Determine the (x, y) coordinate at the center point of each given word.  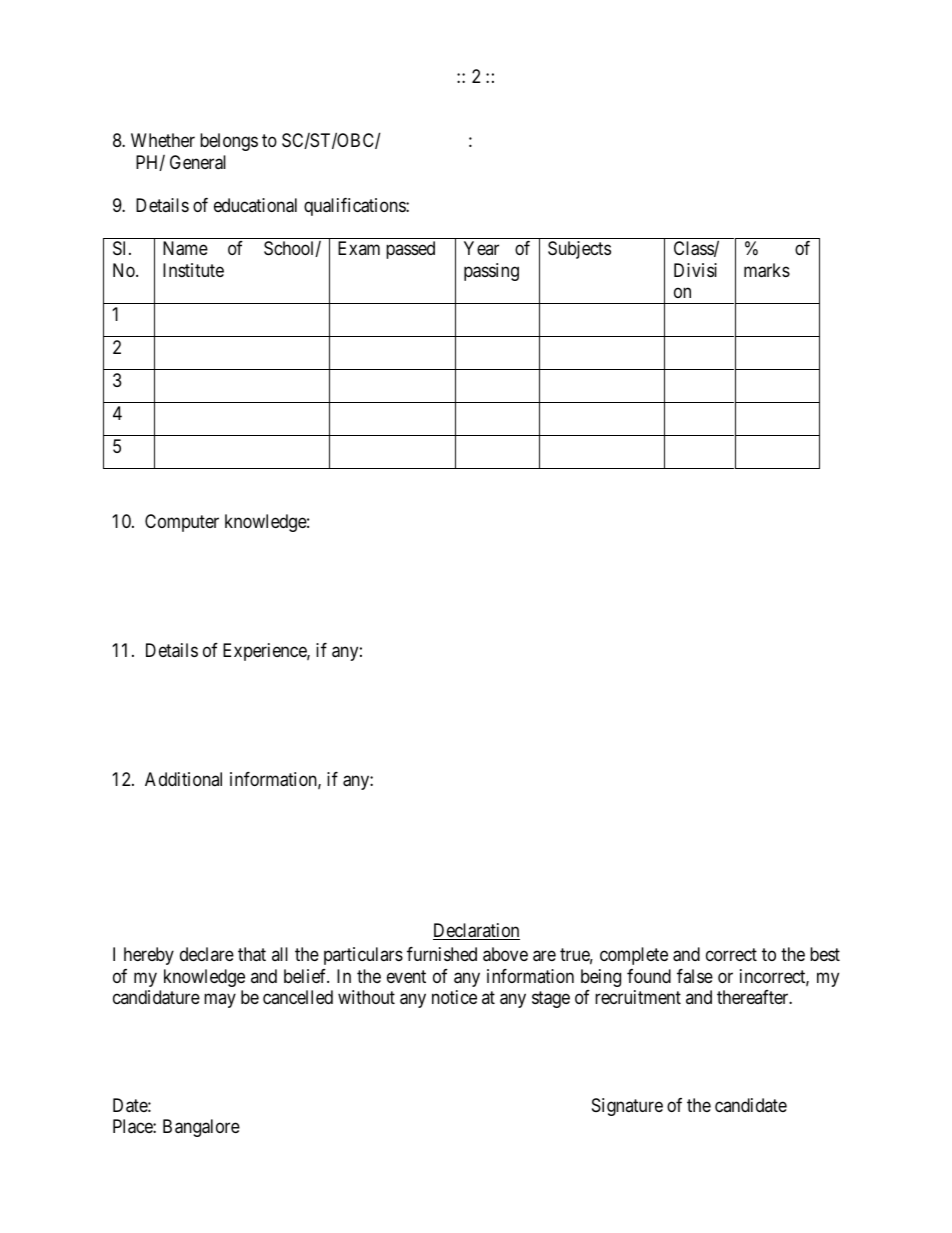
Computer (182, 523)
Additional (183, 779)
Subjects (579, 250)
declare (207, 954)
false (695, 976)
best (825, 954)
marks (767, 270)
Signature (627, 1107)
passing (491, 272)
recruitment (638, 997)
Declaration (476, 931)
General (198, 162)
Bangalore (201, 1128)
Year (481, 248)
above (505, 954)
